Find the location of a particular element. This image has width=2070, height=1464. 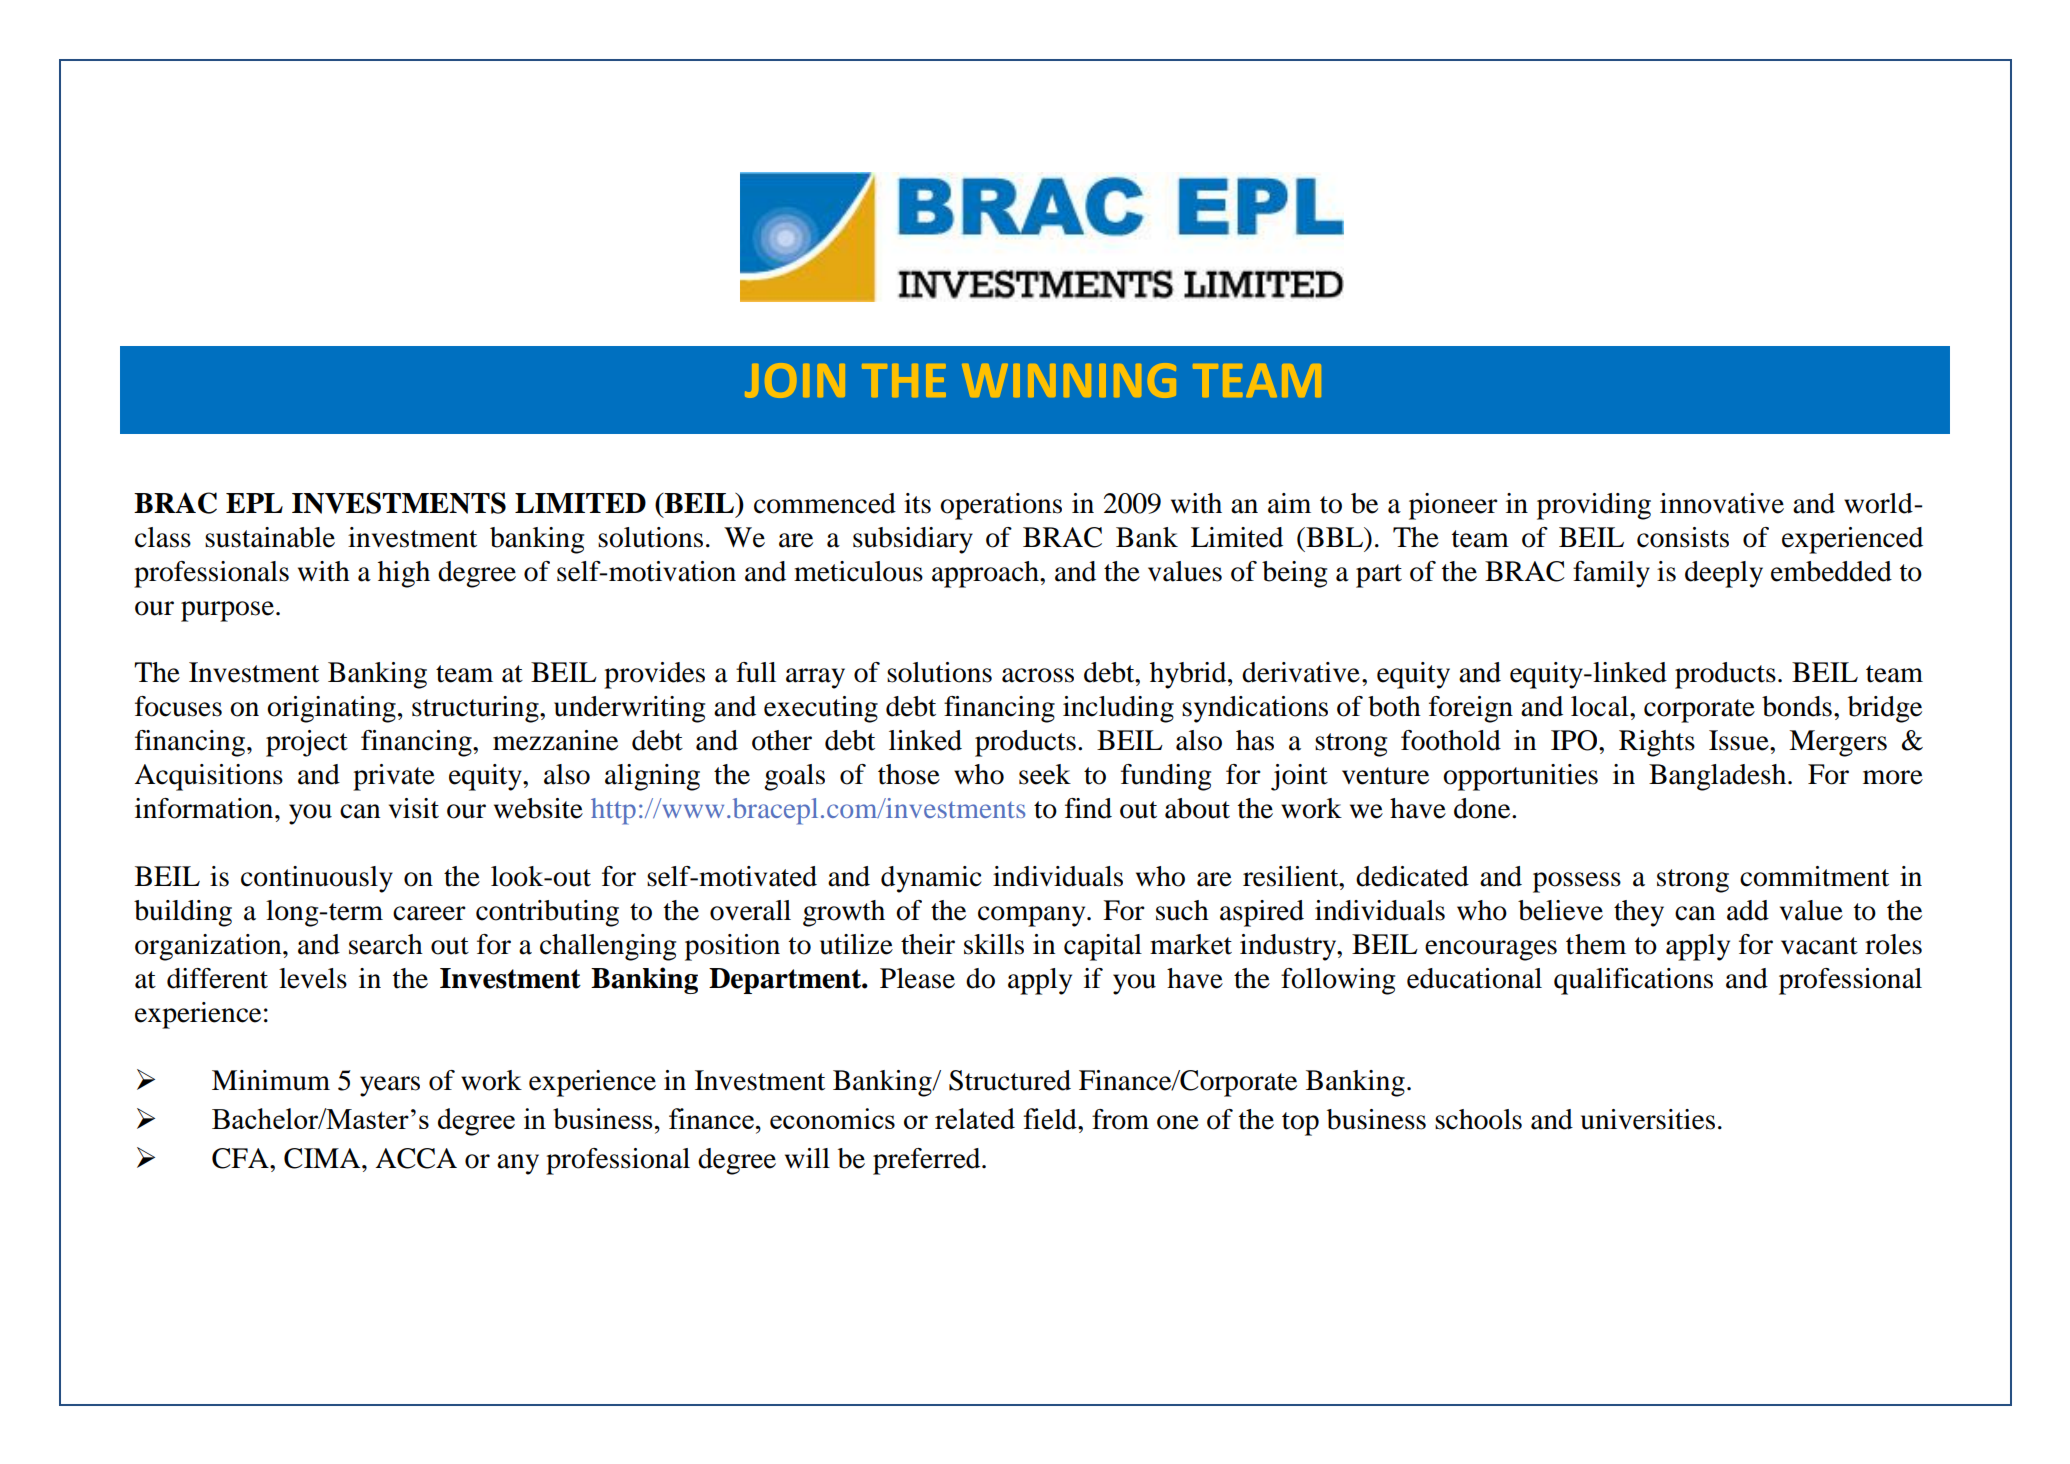

CFA is located at coordinates (241, 1158).
